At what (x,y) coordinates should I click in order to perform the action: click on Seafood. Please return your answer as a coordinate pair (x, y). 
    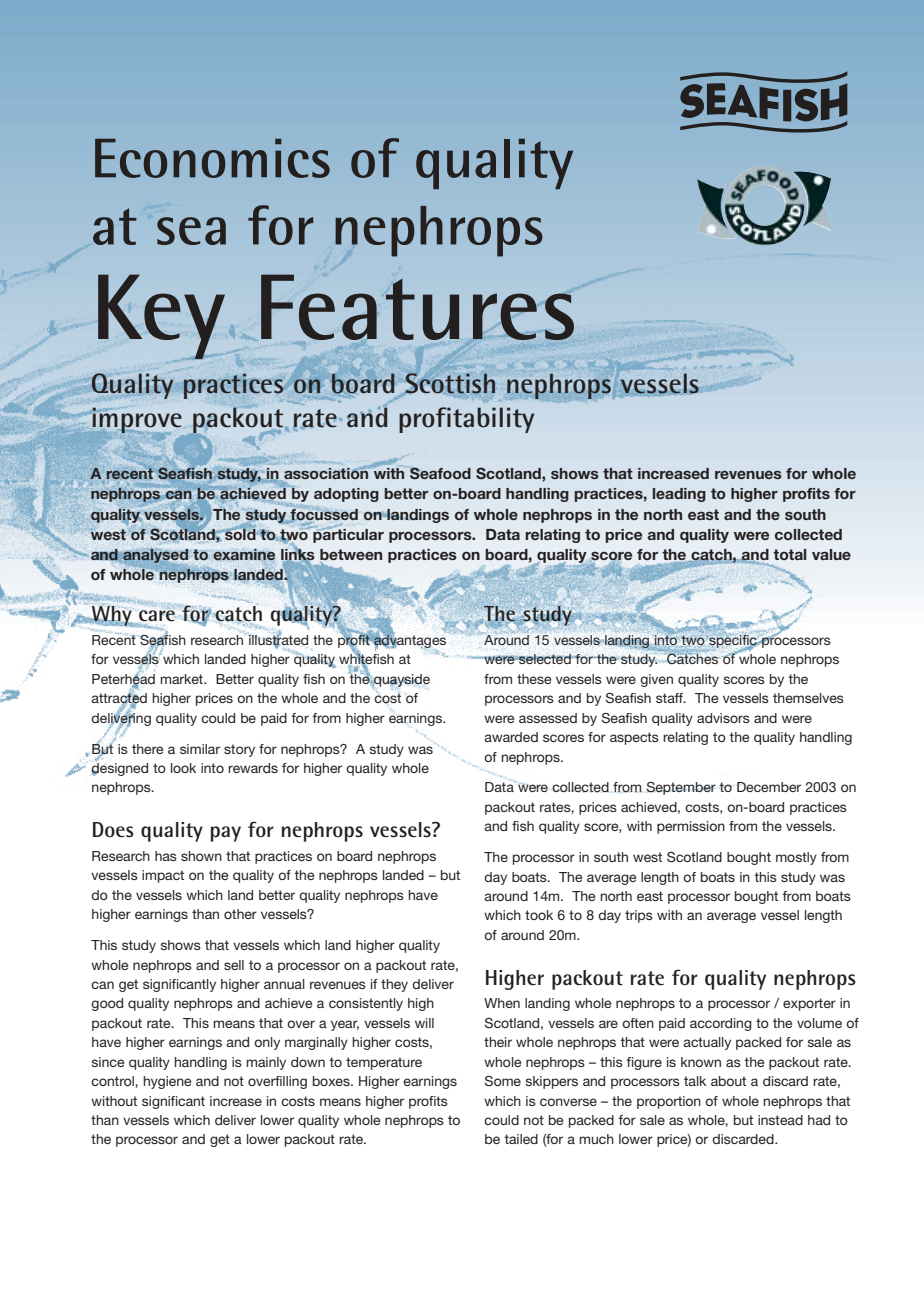
    Looking at the image, I should click on (440, 473).
